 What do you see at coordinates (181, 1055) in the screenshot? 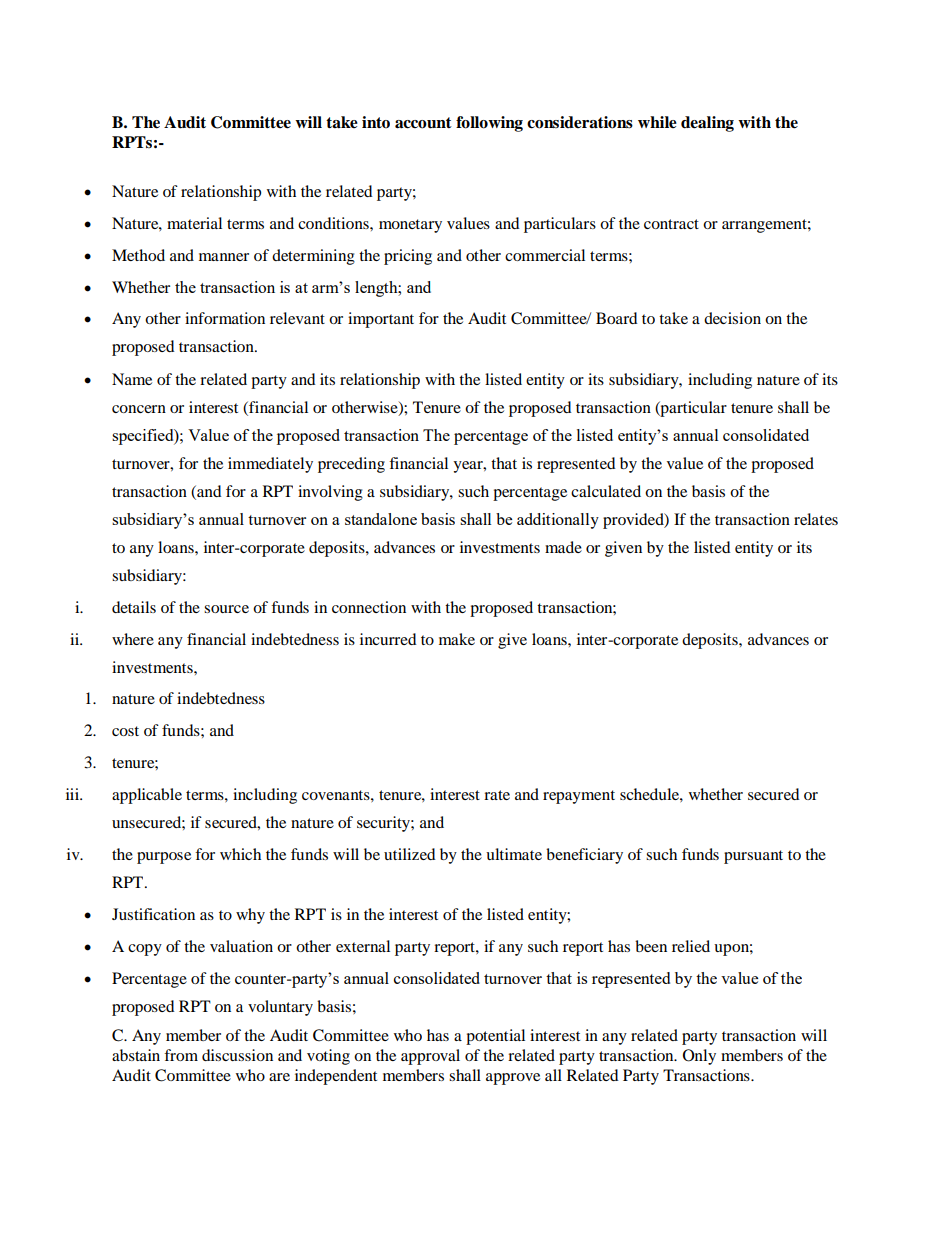
I see `from` at bounding box center [181, 1055].
